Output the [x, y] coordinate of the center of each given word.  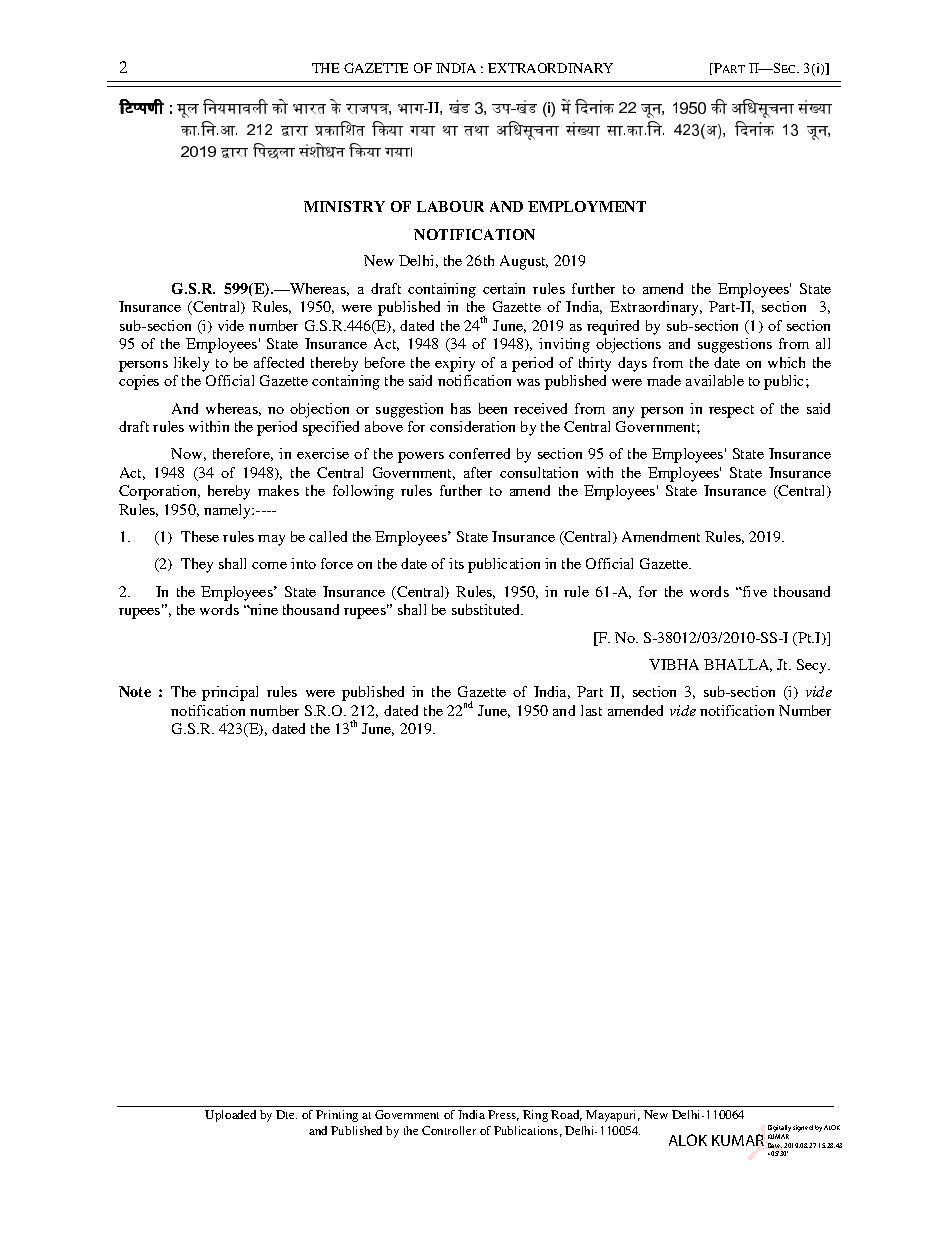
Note [135, 691]
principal [230, 693]
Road [566, 1115]
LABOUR [450, 206]
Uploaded [230, 1116]
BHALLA [738, 665]
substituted [487, 609]
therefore [243, 454]
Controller [449, 1130]
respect [731, 411]
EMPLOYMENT [587, 206]
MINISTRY [344, 206]
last [591, 710]
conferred [479, 453]
